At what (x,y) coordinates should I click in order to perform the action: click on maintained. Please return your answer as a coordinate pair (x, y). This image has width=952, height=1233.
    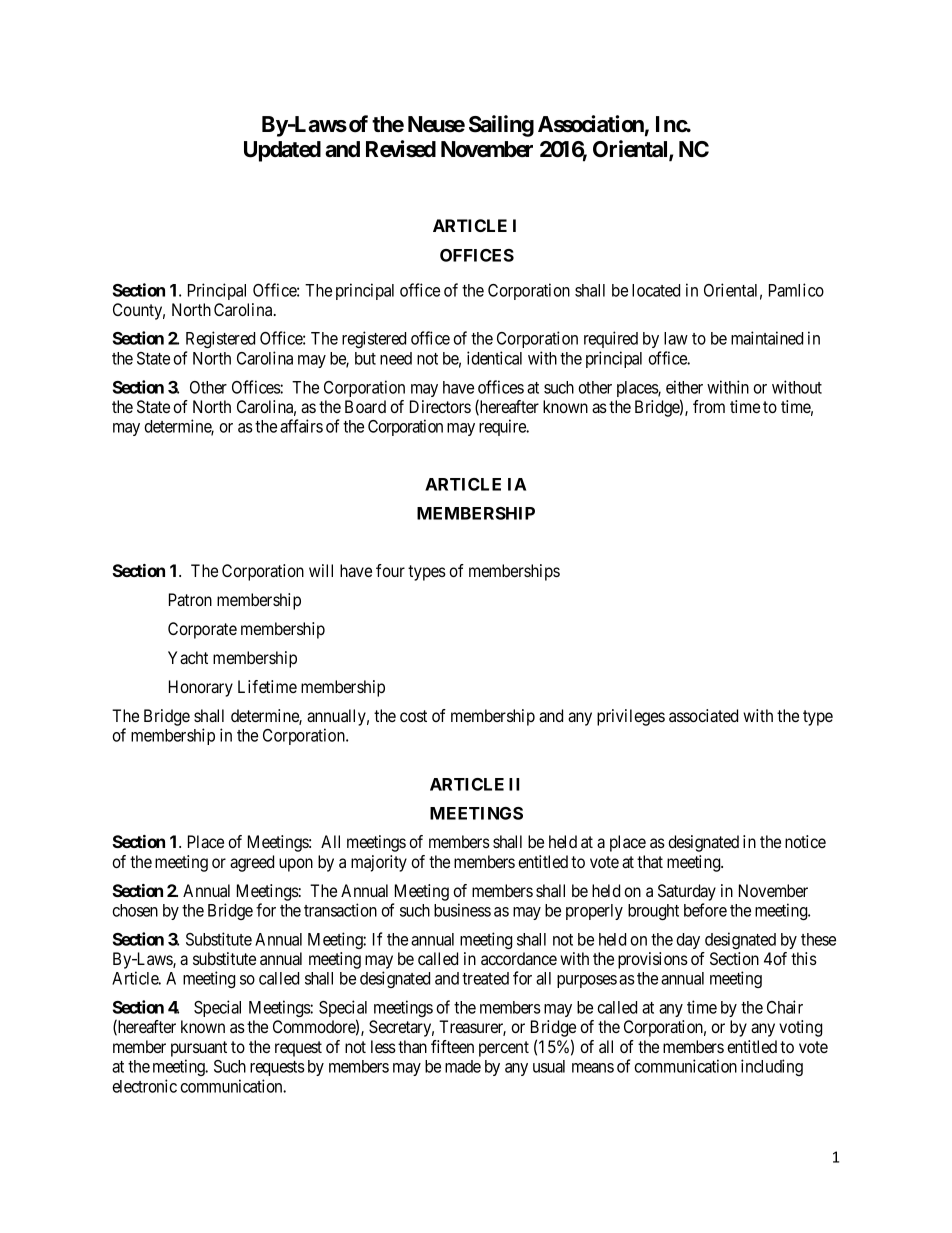
    Looking at the image, I should click on (767, 338).
